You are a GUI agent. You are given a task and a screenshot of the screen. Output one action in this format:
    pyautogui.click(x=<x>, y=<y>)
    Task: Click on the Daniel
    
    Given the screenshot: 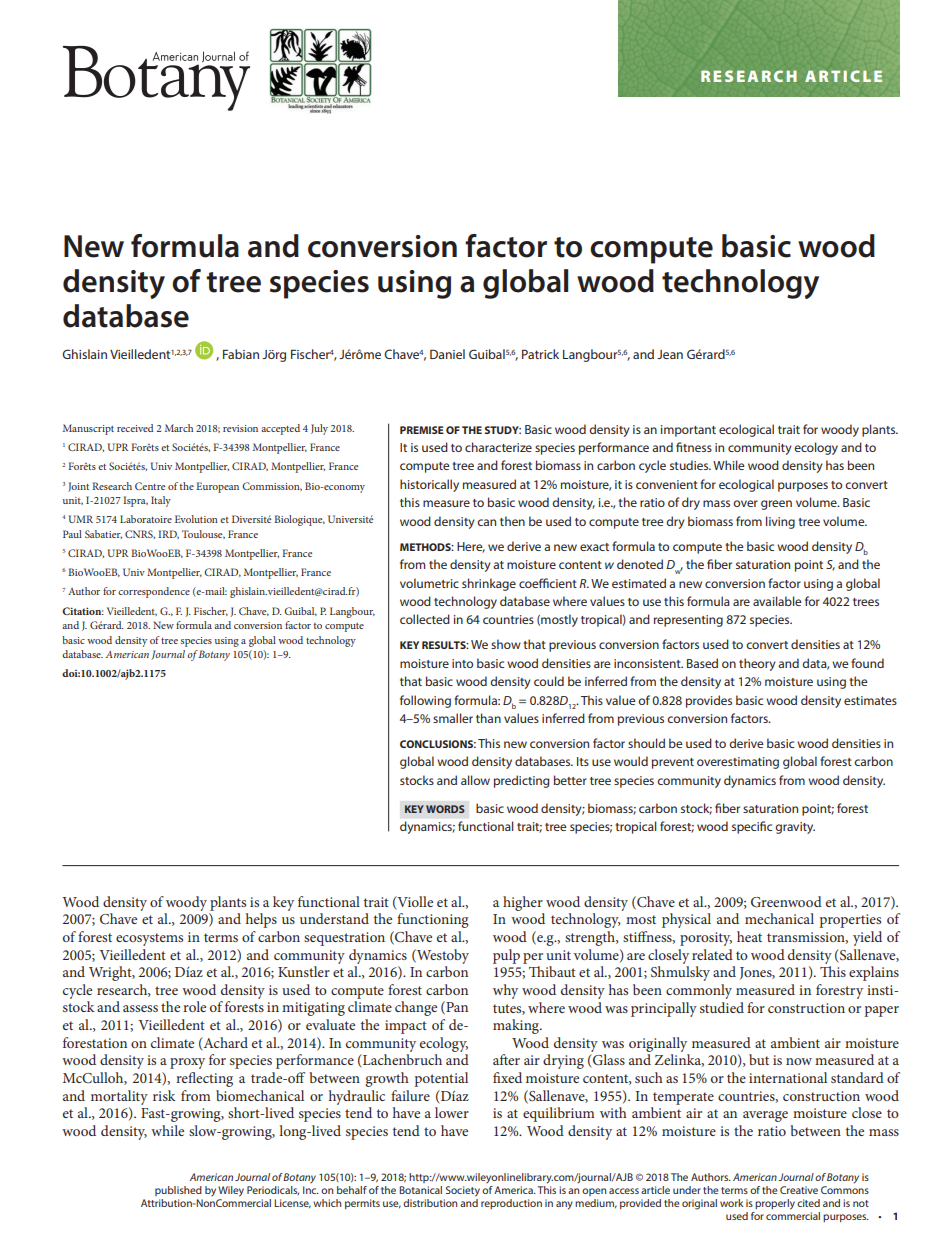 What is the action you would take?
    pyautogui.click(x=447, y=354)
